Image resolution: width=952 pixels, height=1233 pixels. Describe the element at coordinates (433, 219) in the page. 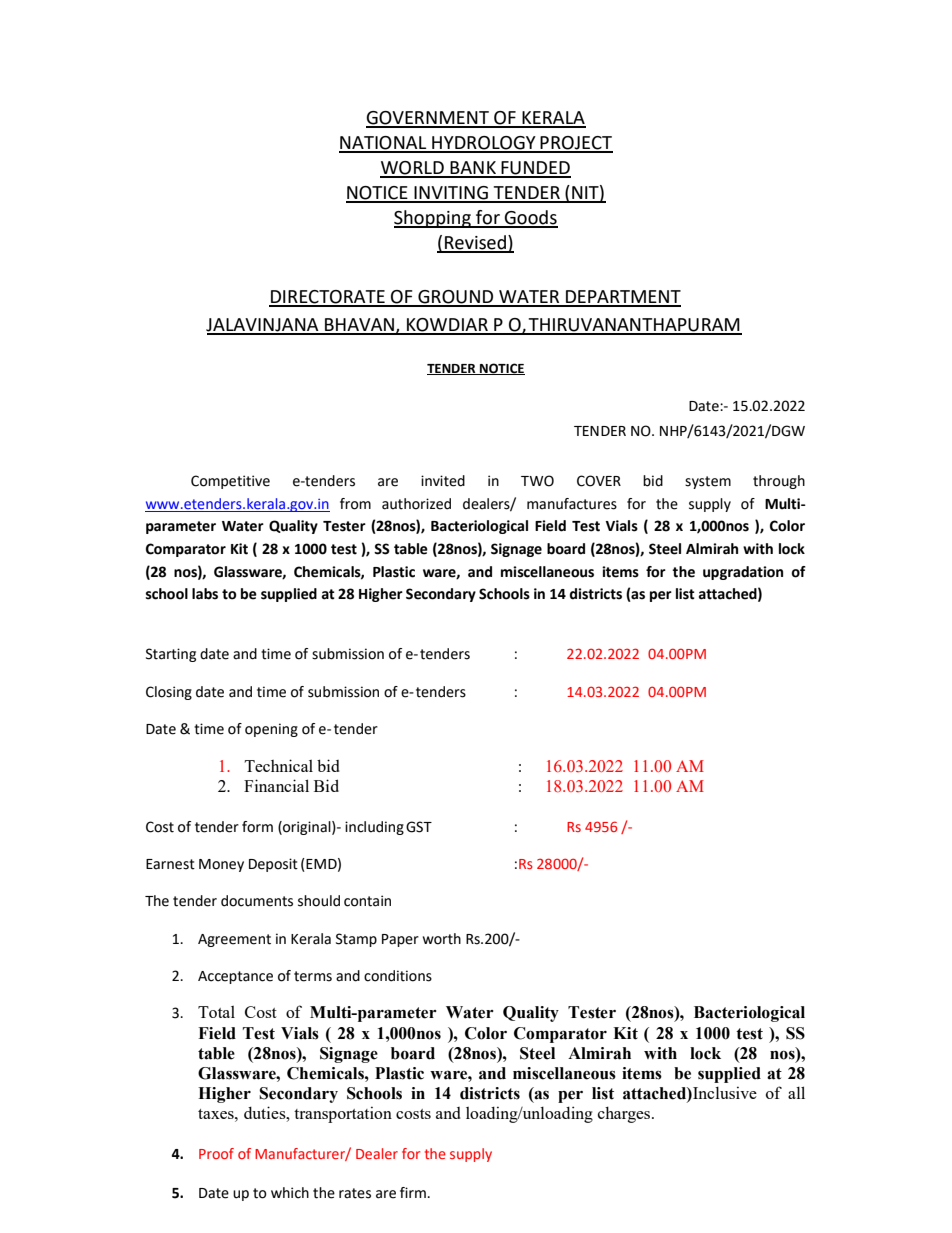

I see `Shopping` at that location.
